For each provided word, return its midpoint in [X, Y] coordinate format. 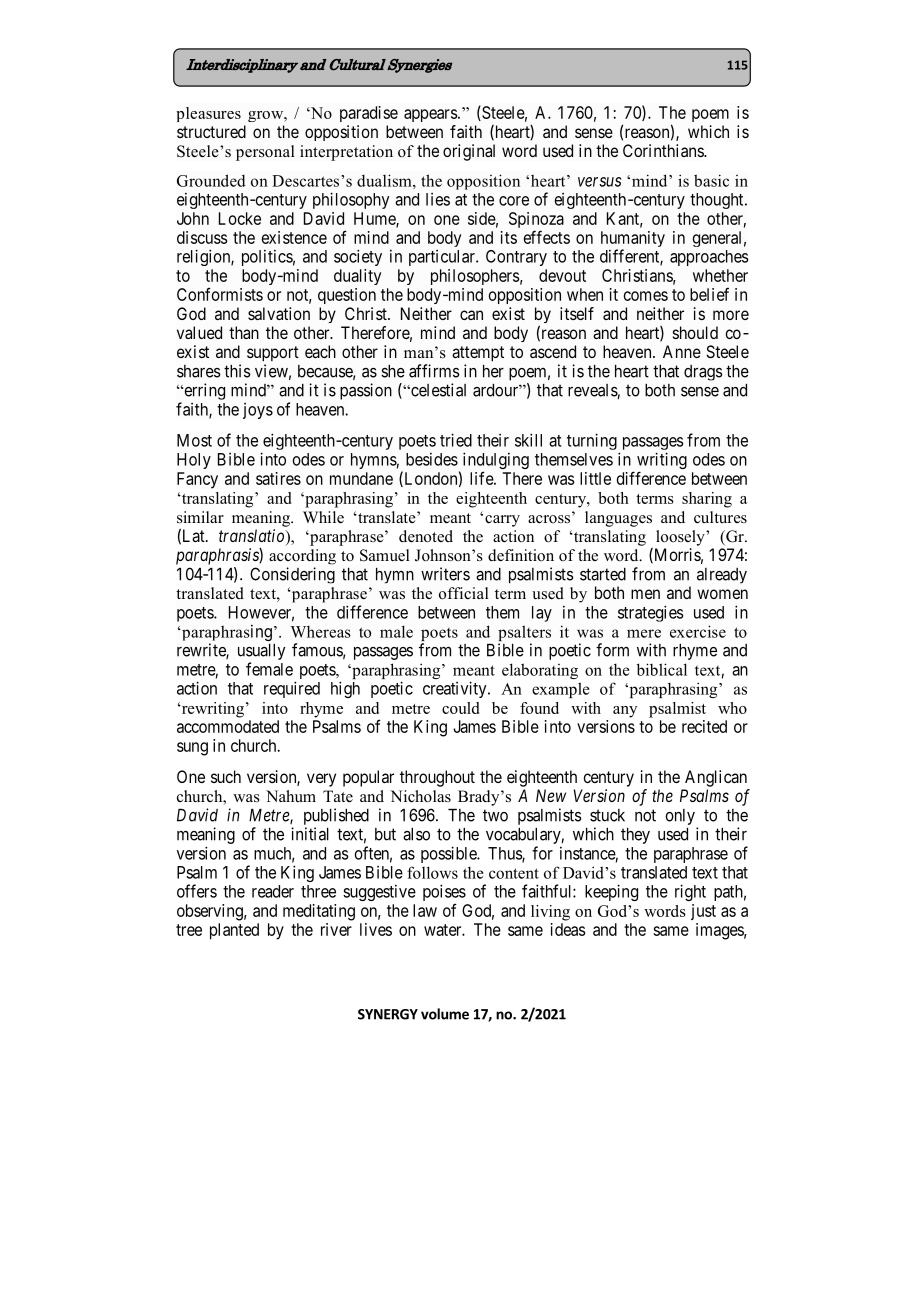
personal [265, 153]
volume [445, 1014]
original [469, 152]
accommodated [228, 726]
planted [234, 931]
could [460, 708]
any [625, 712]
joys [258, 411]
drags [703, 373]
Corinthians [664, 150]
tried [456, 440]
